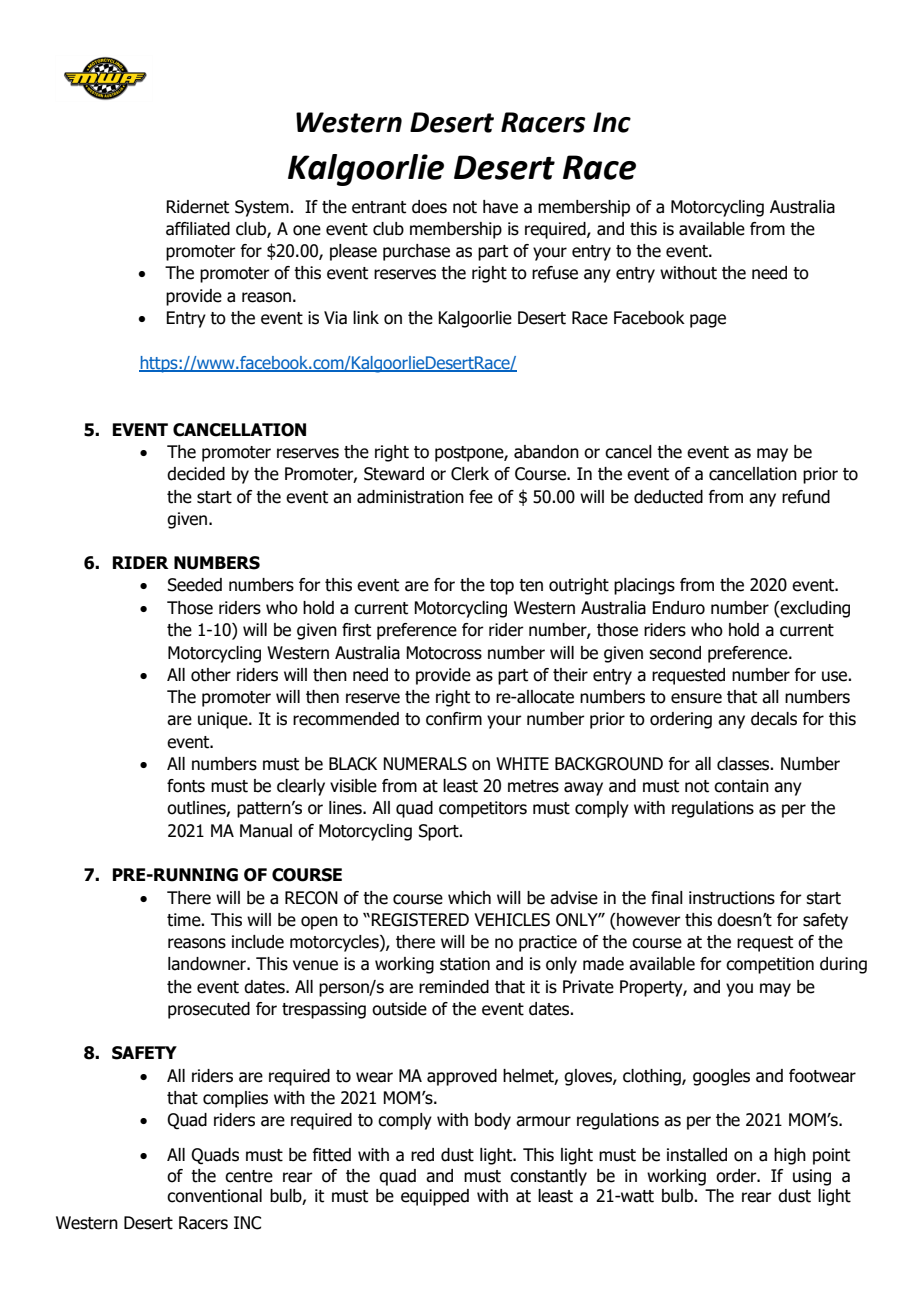  What do you see at coordinates (806, 497) in the image?
I see `refund` at bounding box center [806, 497].
